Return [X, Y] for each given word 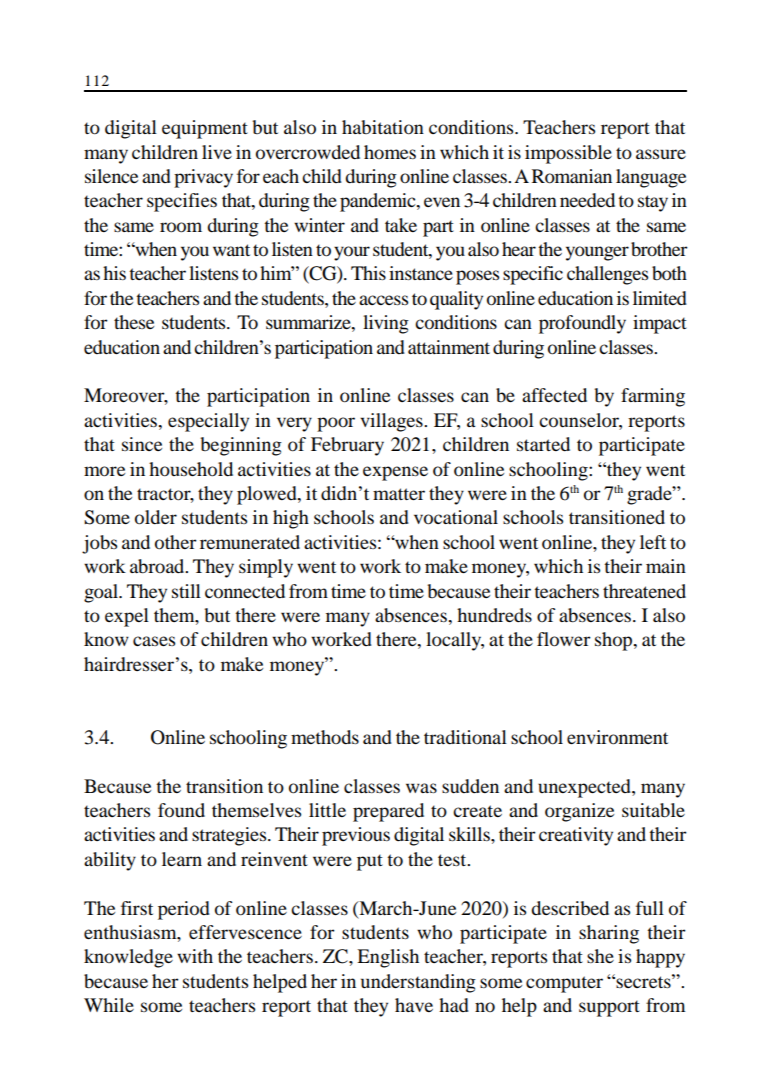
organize [579, 812]
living [386, 324]
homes [390, 152]
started [543, 444]
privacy [203, 178]
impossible [568, 154]
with [195, 956]
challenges [607, 275]
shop [615, 641]
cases [154, 641]
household [191, 469]
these [134, 322]
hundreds [494, 615]
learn [182, 859]
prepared [388, 812]
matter [399, 494]
